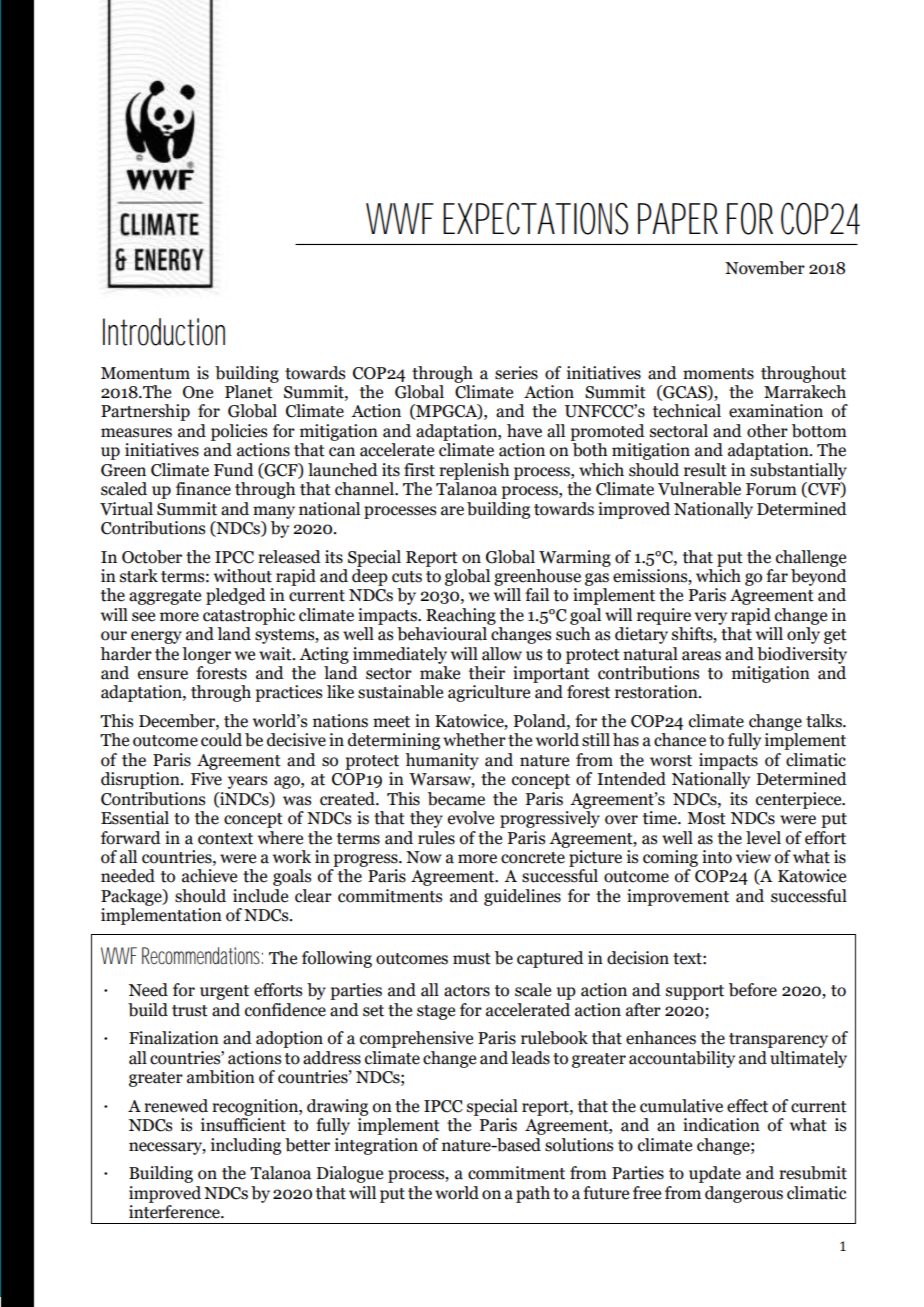 This image has width=924, height=1307. Describe the element at coordinates (771, 489) in the image. I see `Forum` at that location.
